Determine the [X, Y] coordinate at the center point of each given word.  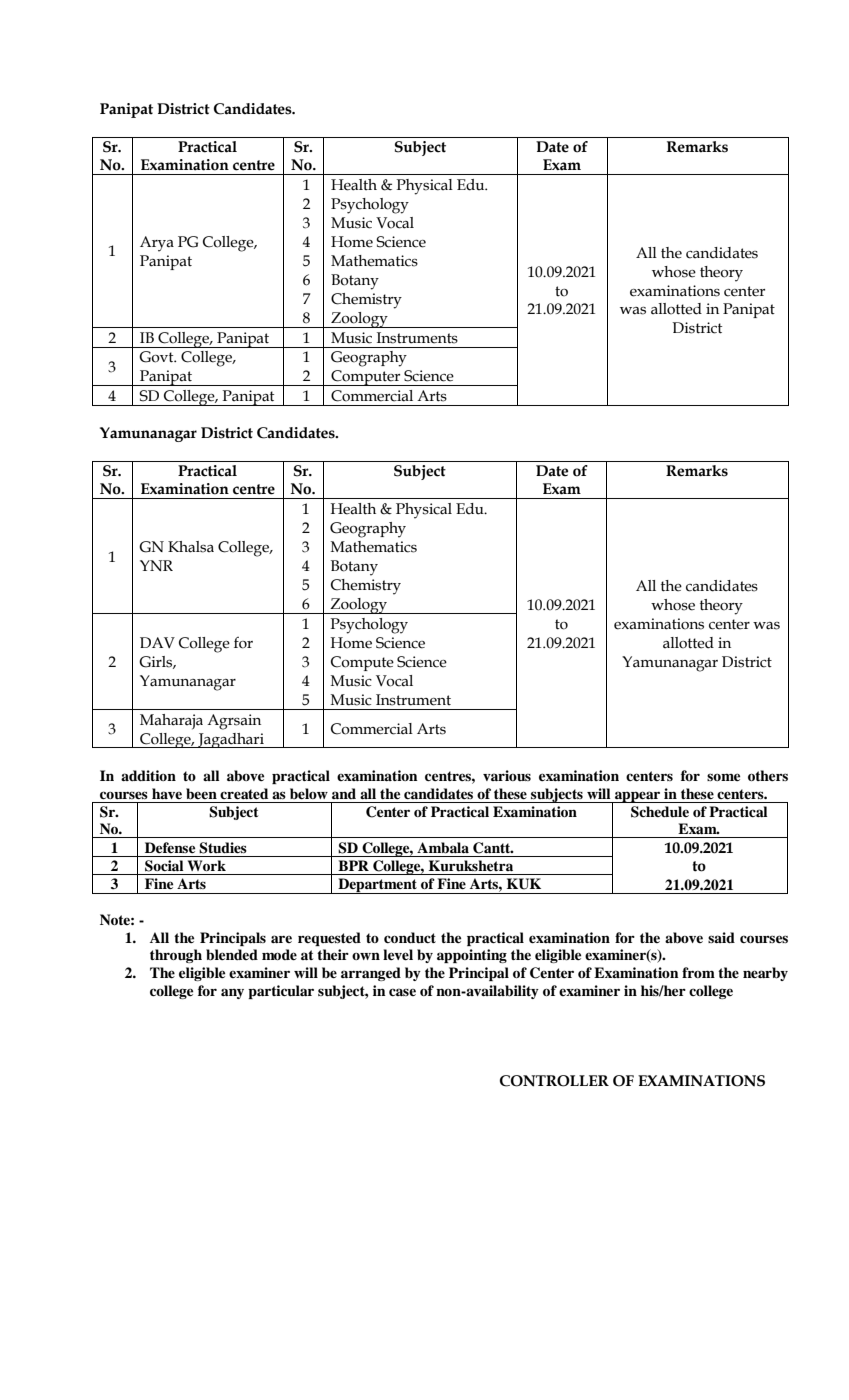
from [698, 972]
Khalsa [191, 547]
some [723, 777]
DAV [157, 642]
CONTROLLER [554, 1081]
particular [281, 992]
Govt [157, 357]
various [507, 775]
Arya [157, 244]
